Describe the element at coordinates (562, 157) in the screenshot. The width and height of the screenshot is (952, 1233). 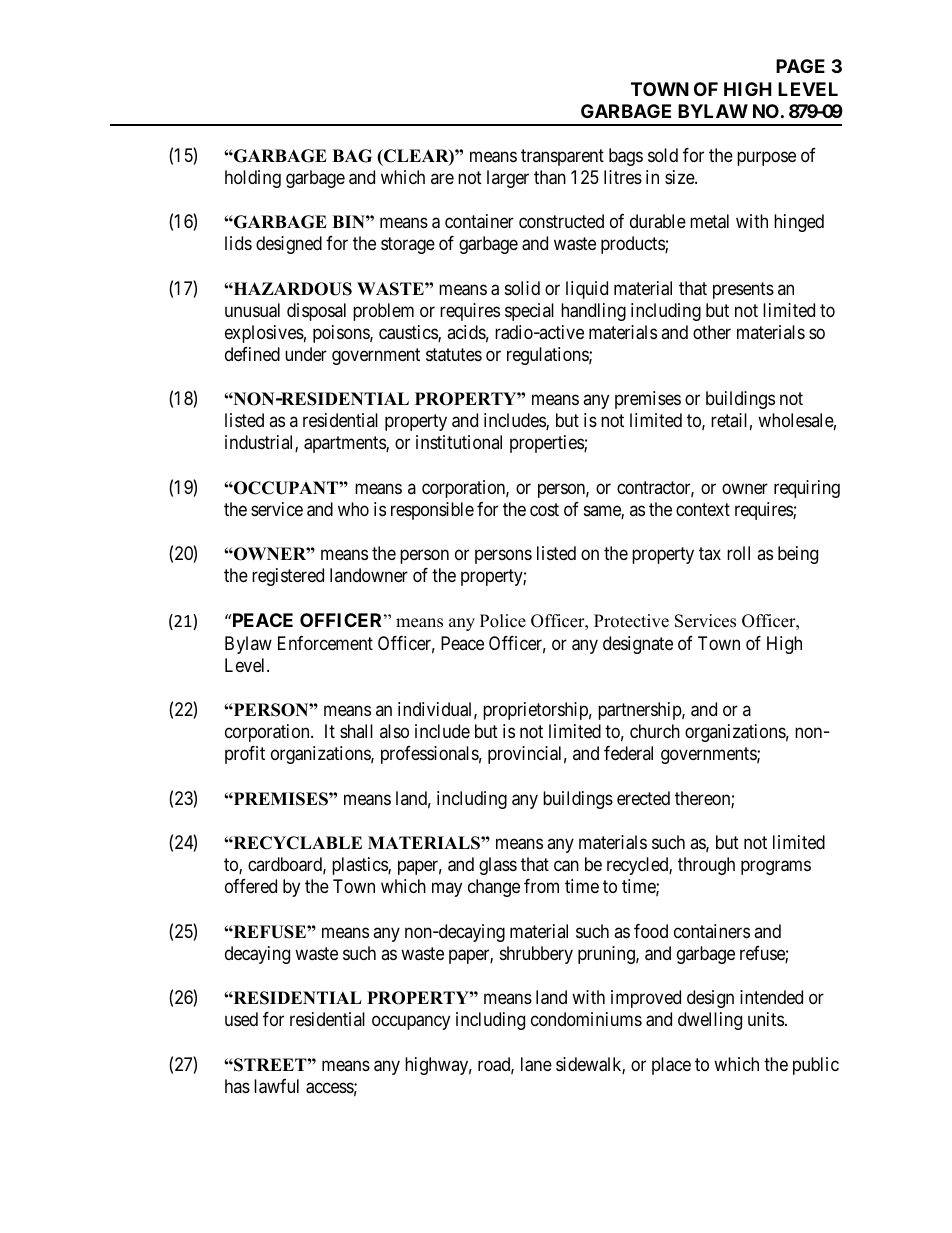
I see `transparent` at that location.
